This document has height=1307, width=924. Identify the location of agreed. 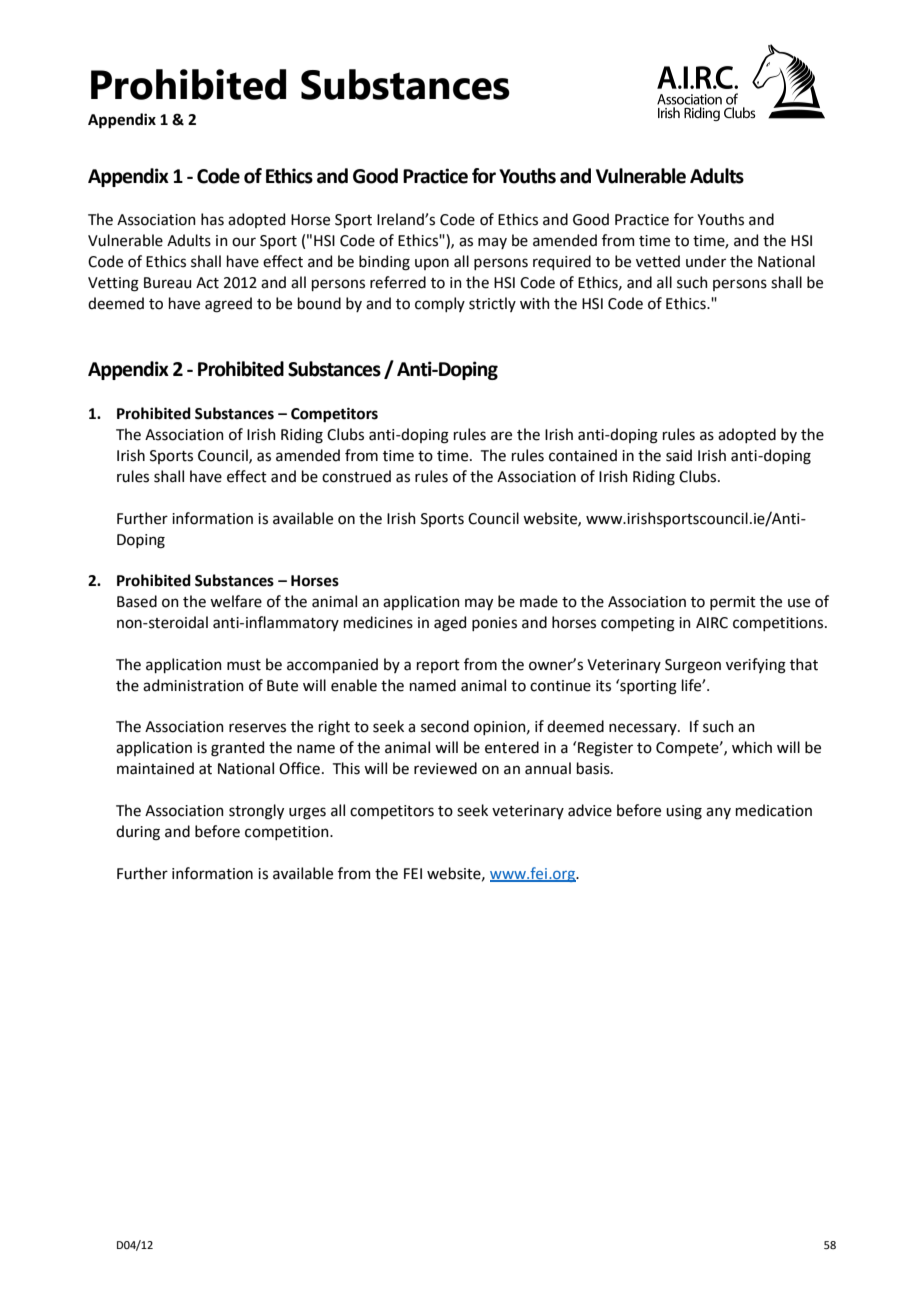
(228, 305).
